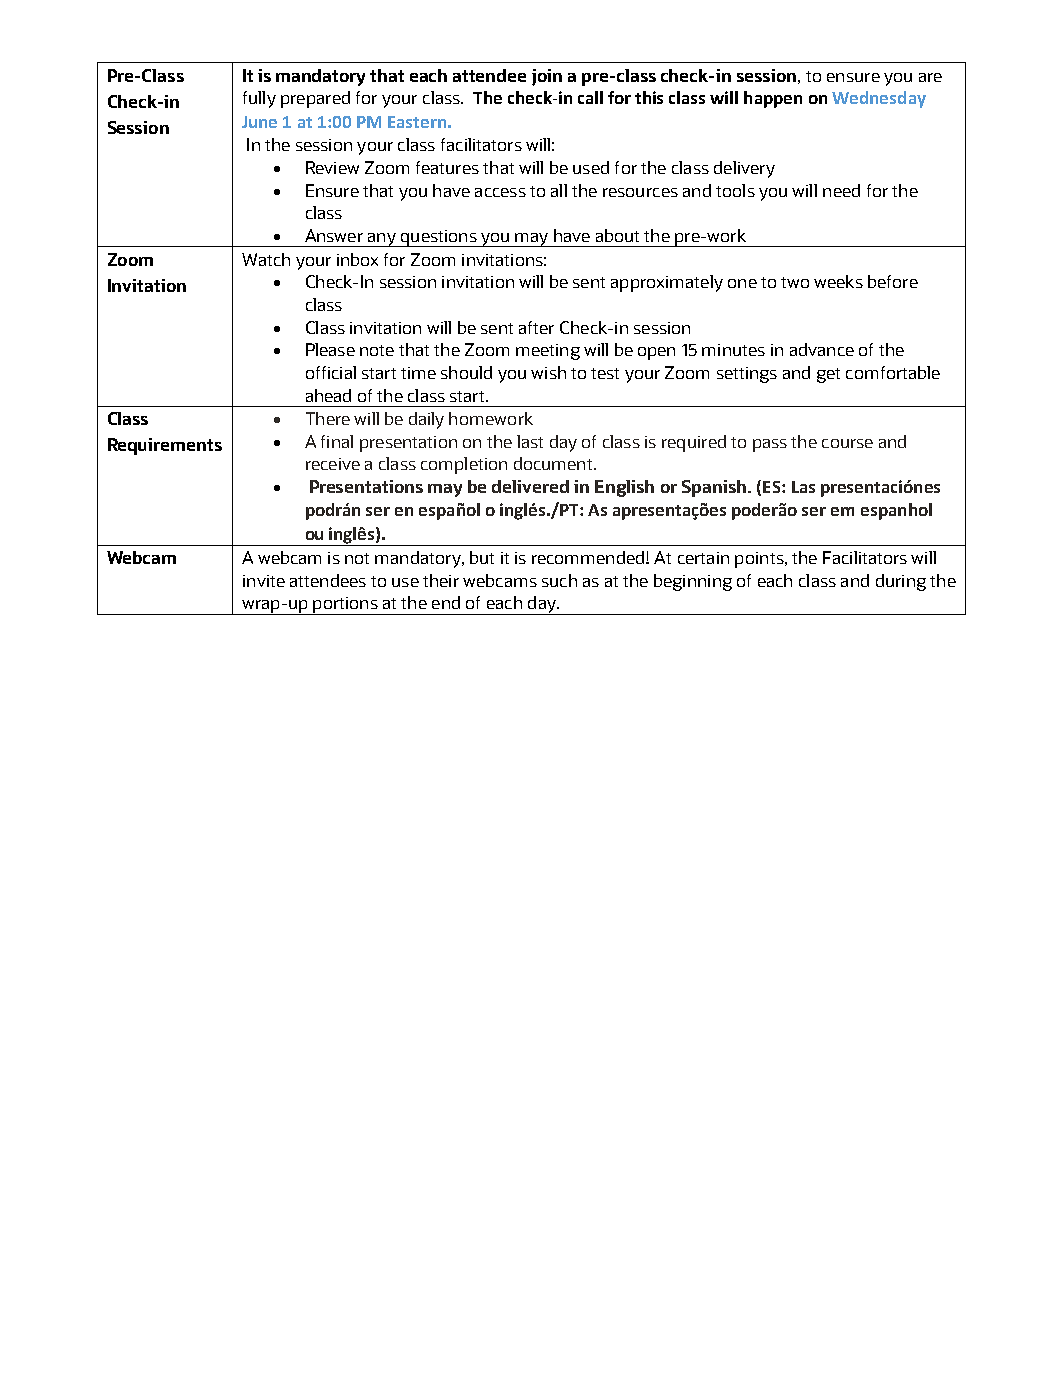  Describe the element at coordinates (838, 281) in the screenshot. I see `weeks` at that location.
